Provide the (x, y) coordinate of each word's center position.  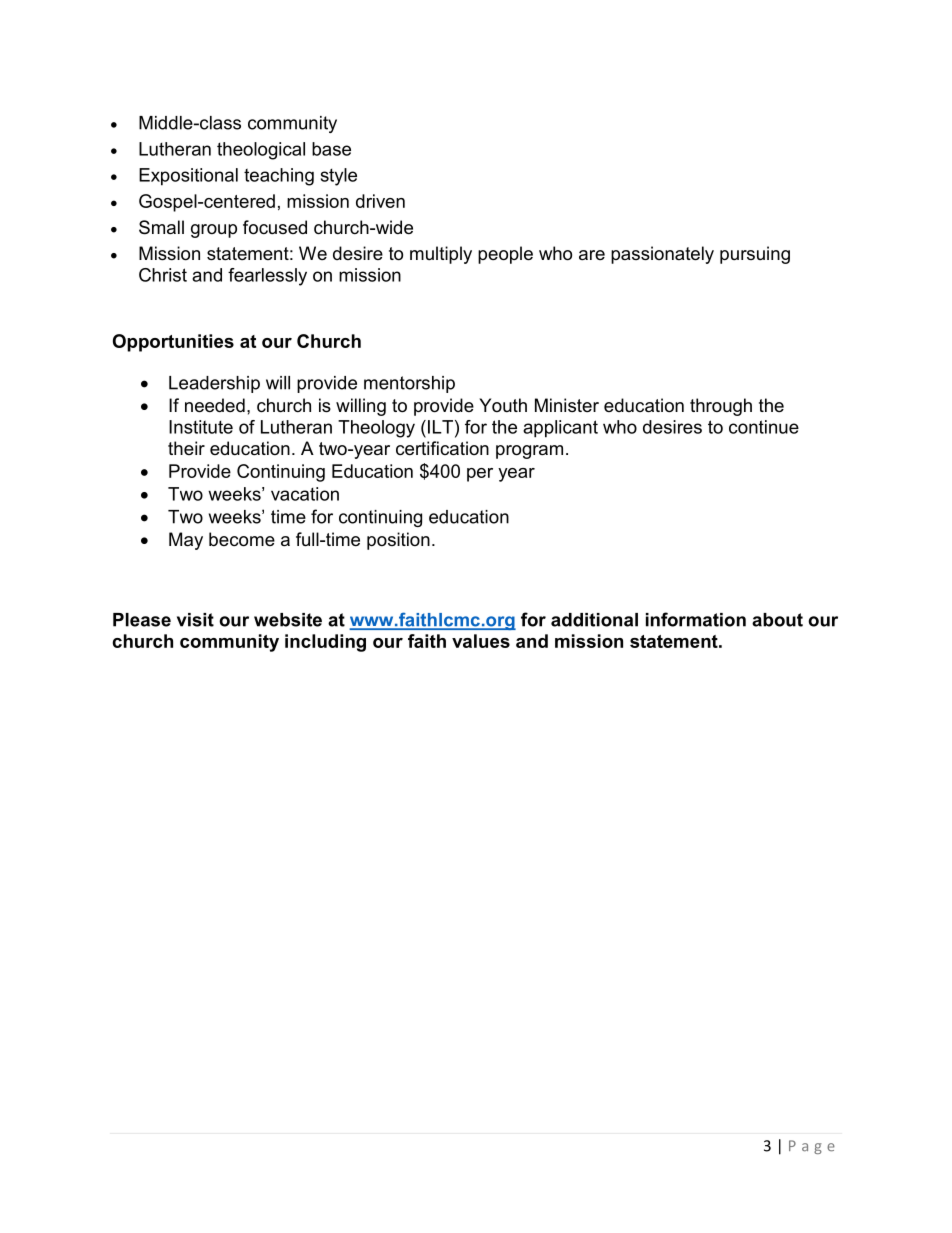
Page (812, 1147)
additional (594, 620)
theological (261, 151)
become (242, 539)
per (480, 475)
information (696, 619)
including (325, 643)
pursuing (755, 255)
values (481, 641)
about (777, 620)
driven (380, 201)
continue (764, 427)
